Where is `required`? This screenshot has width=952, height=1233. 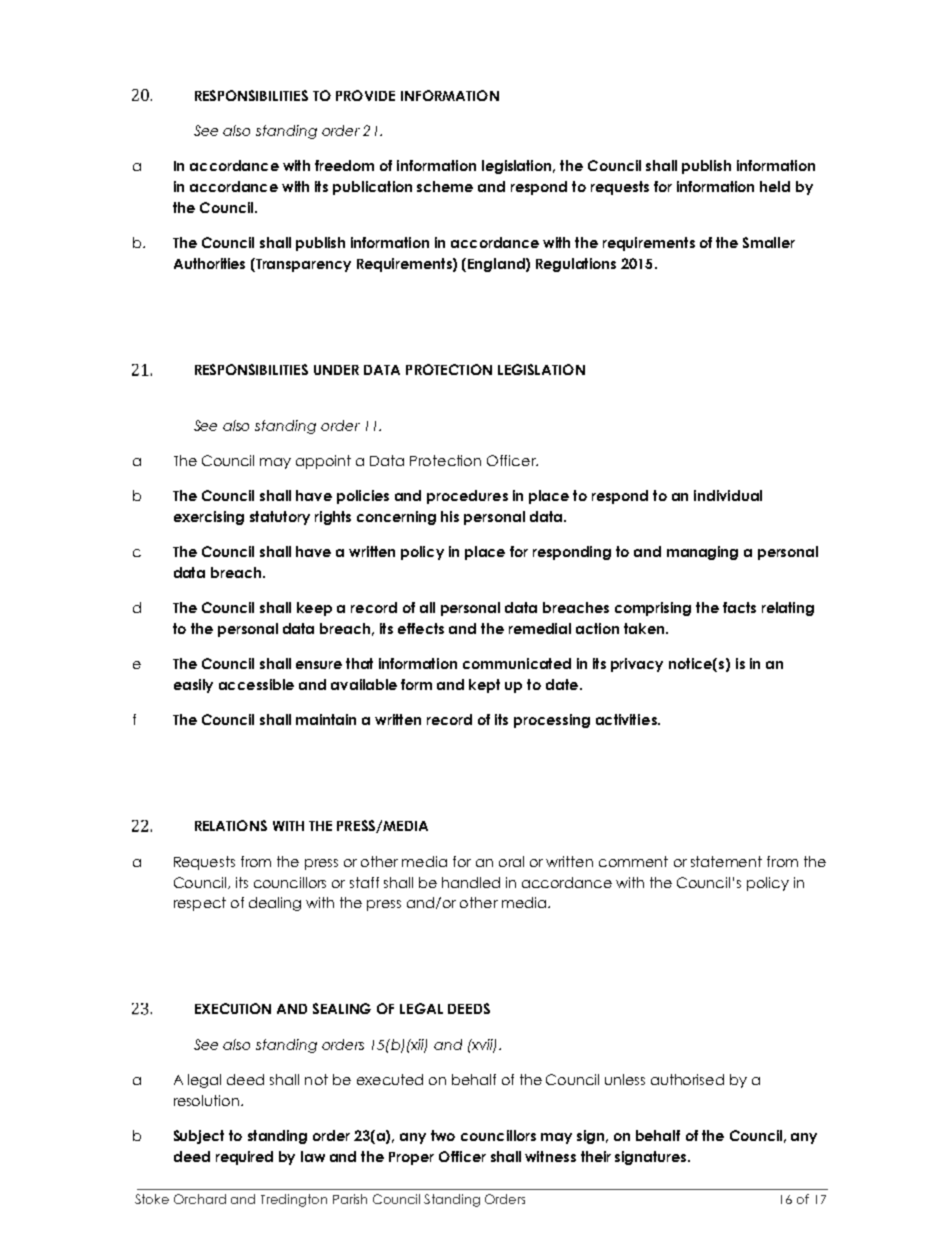
required is located at coordinates (244, 1158).
